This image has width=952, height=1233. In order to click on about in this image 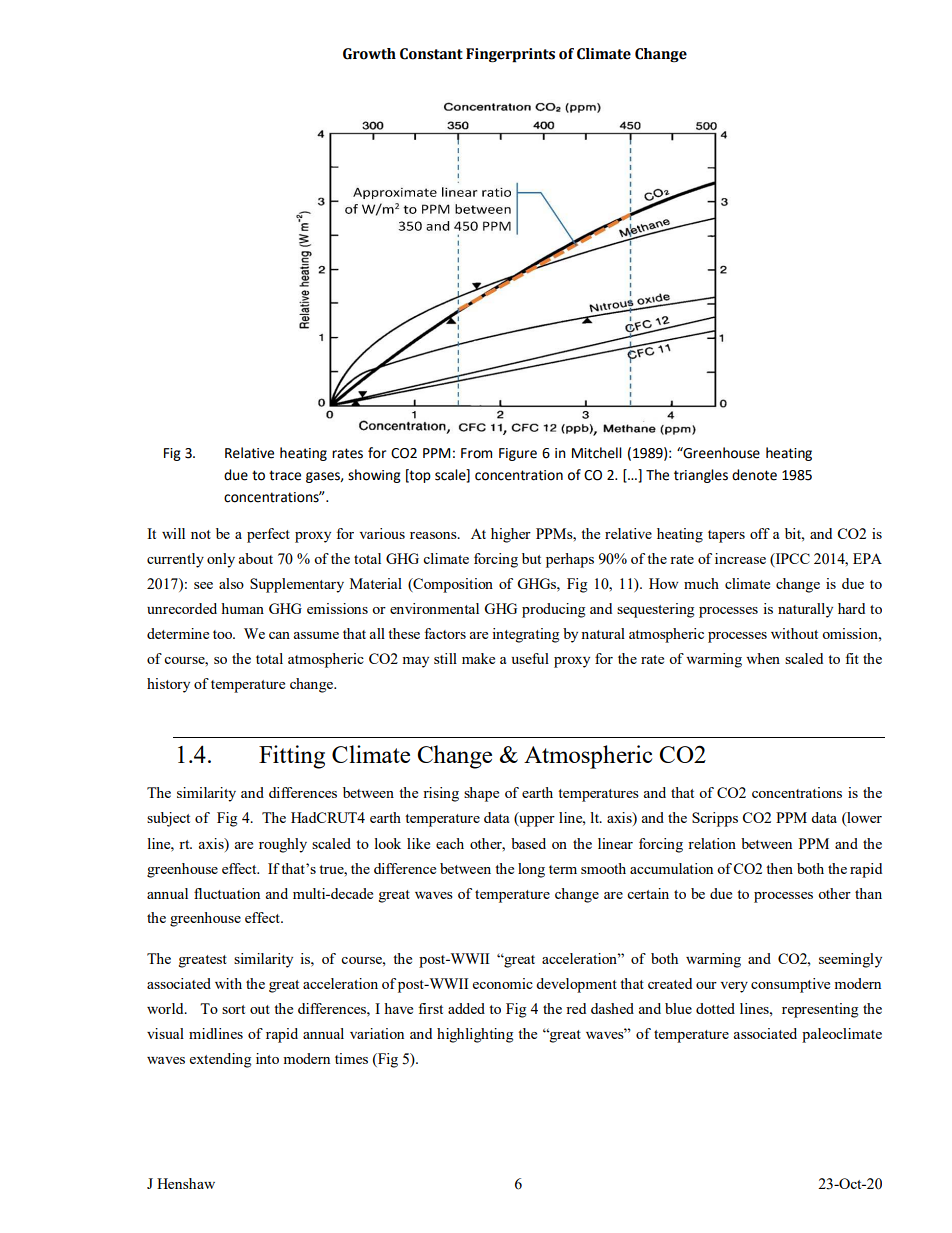, I will do `click(256, 558)`.
